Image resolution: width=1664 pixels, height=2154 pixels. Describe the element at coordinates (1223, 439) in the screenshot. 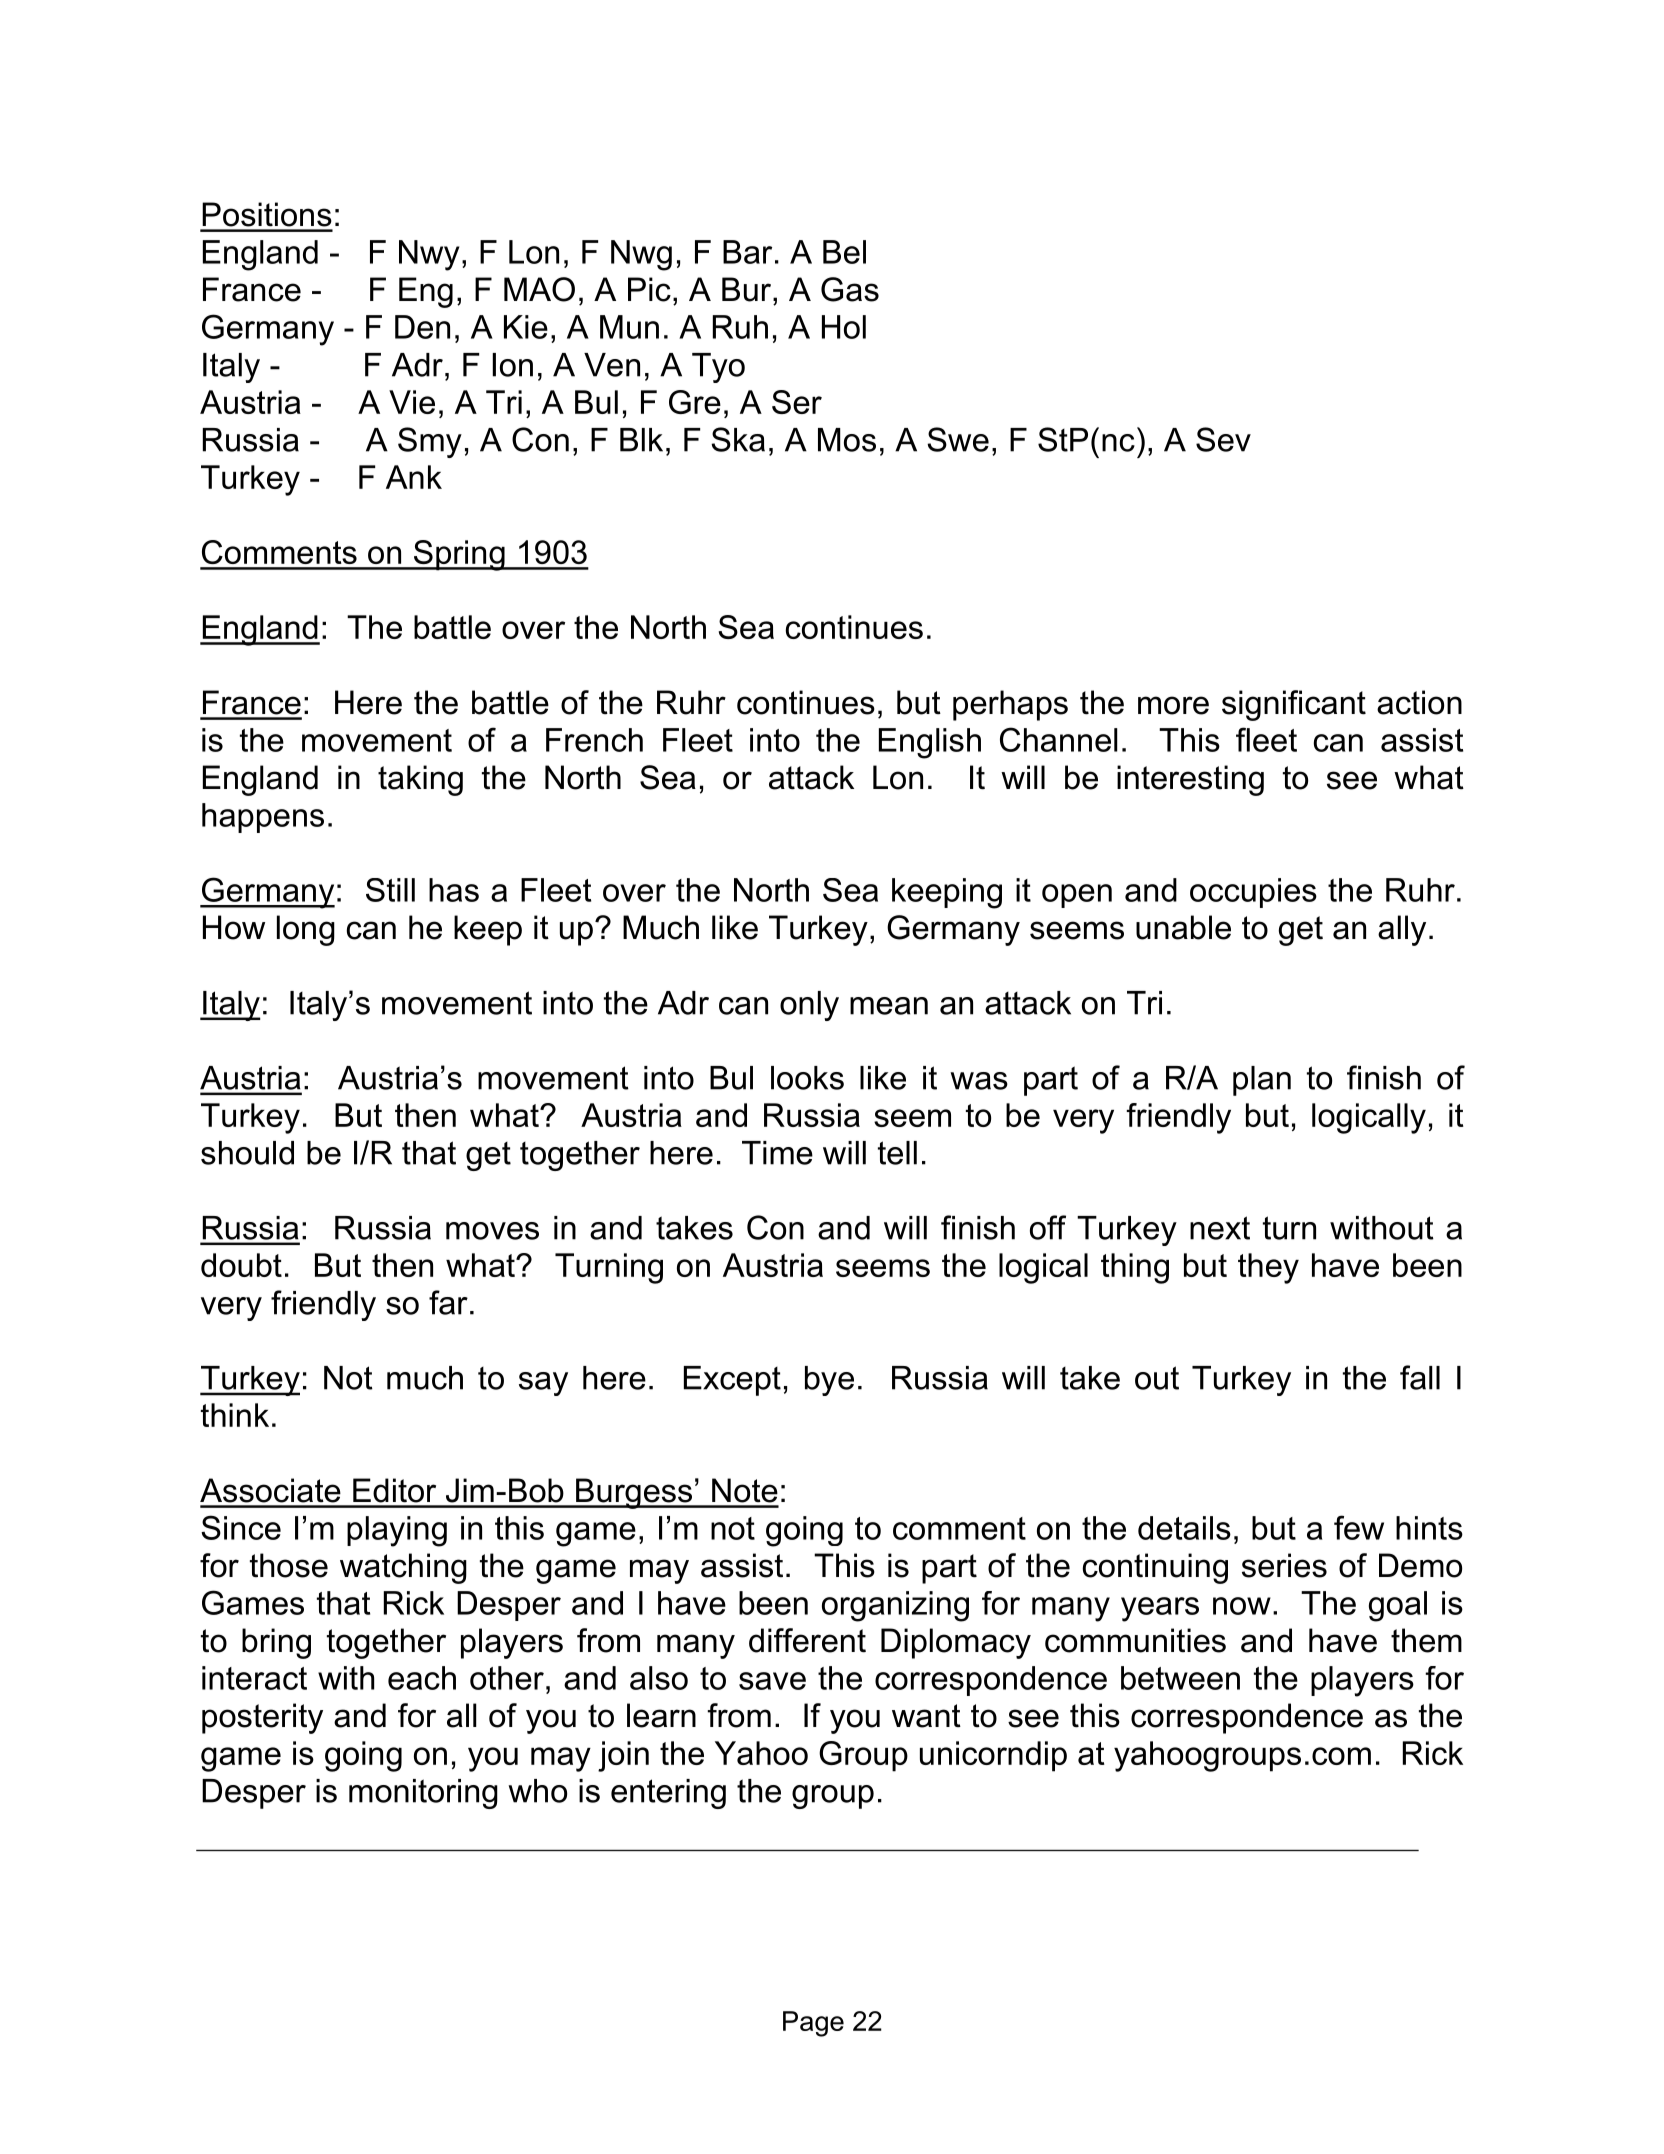

I see `Sev` at that location.
